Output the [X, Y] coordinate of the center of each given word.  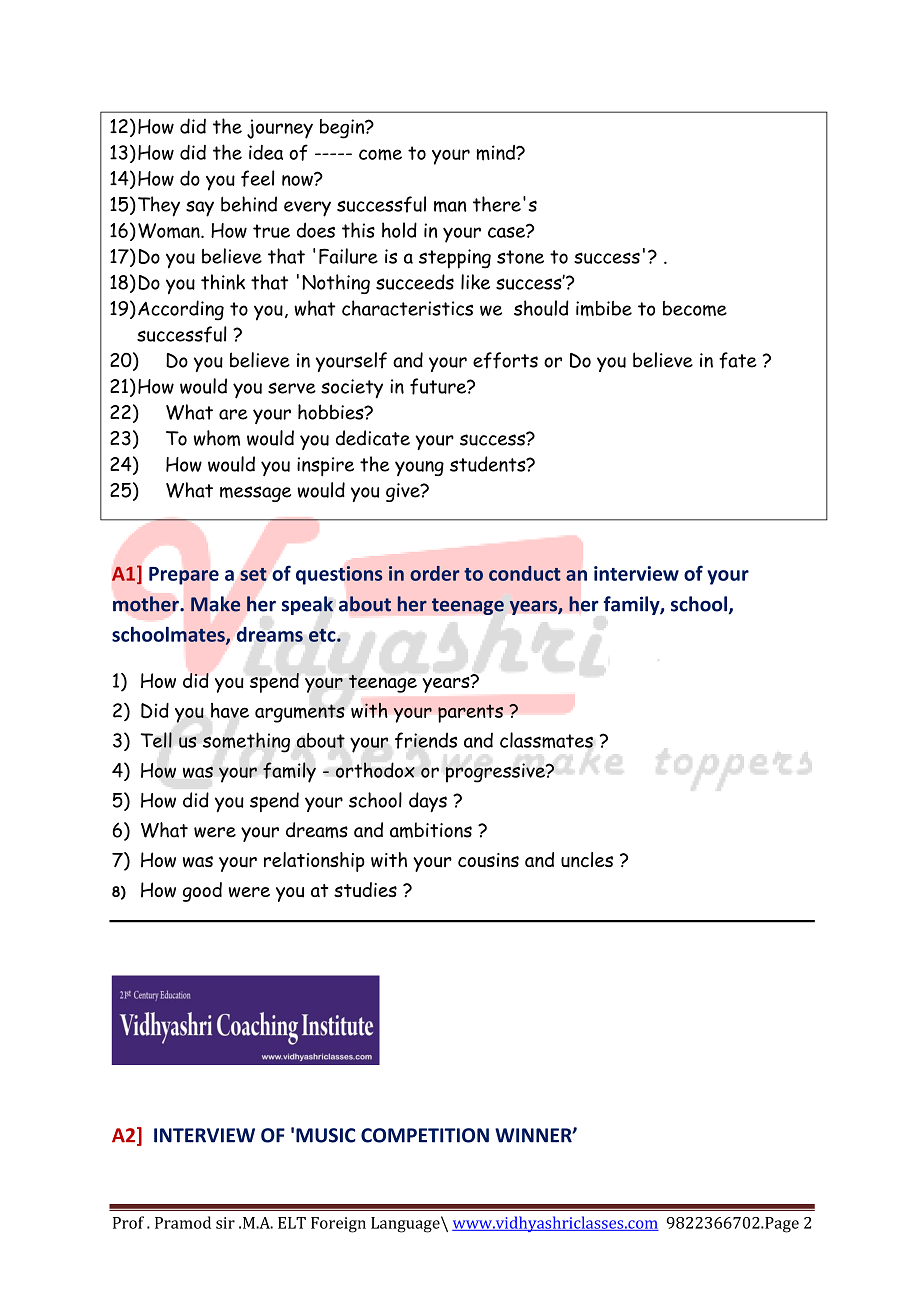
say [200, 208]
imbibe [604, 308]
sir [225, 1223]
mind [496, 153]
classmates [546, 740]
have [230, 710]
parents [470, 713]
